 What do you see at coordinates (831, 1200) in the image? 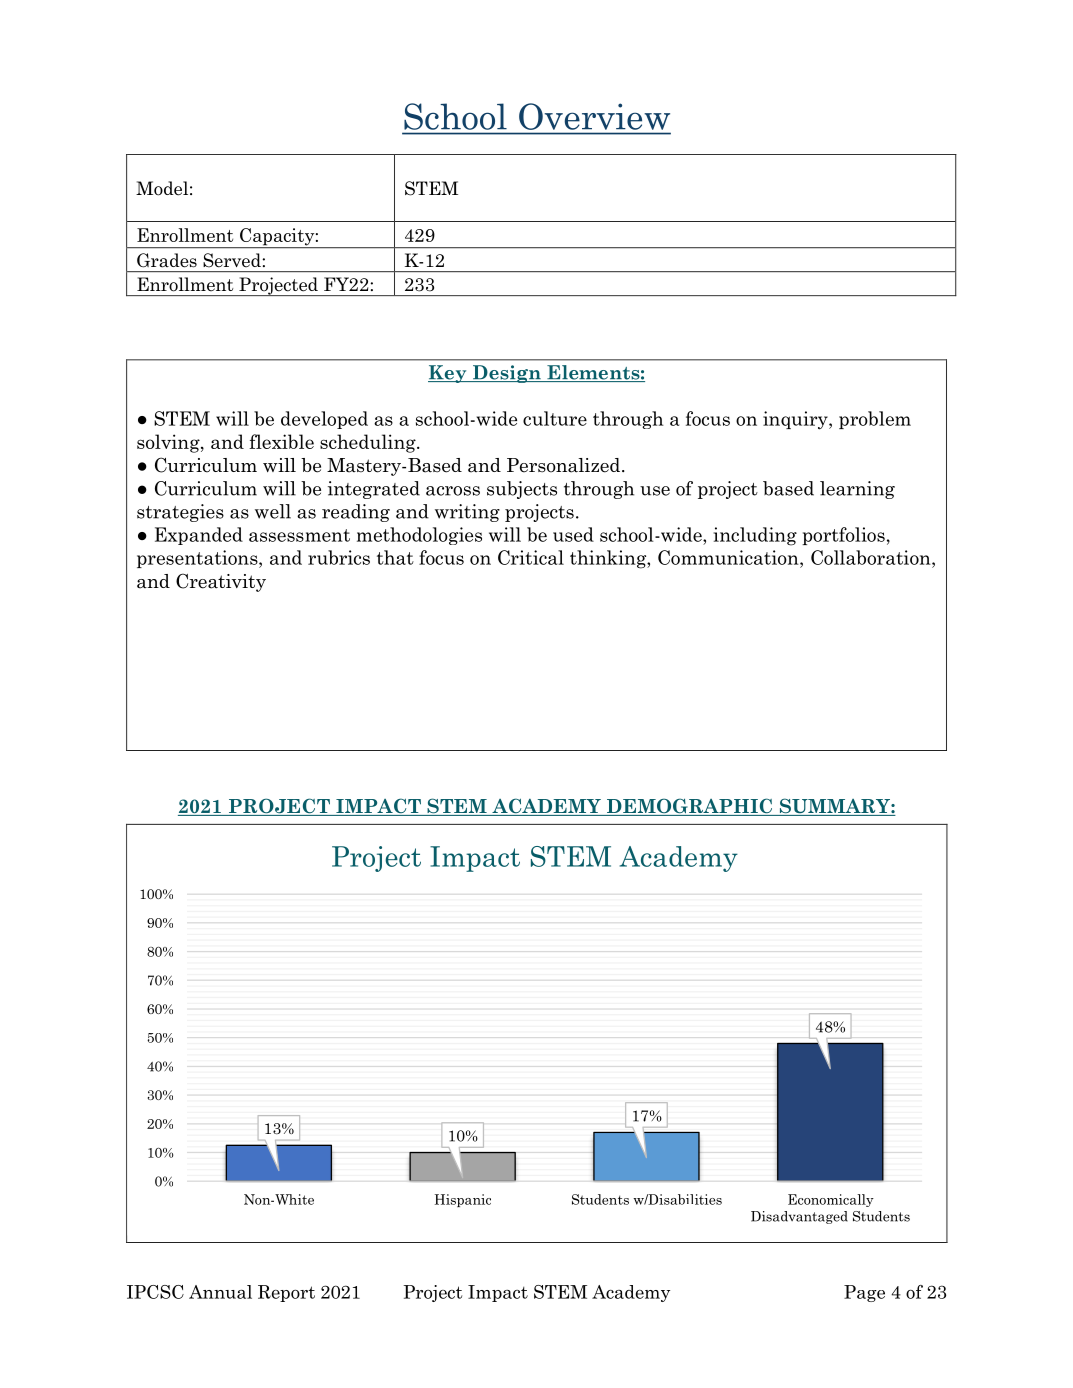
I see `Economically` at bounding box center [831, 1200].
